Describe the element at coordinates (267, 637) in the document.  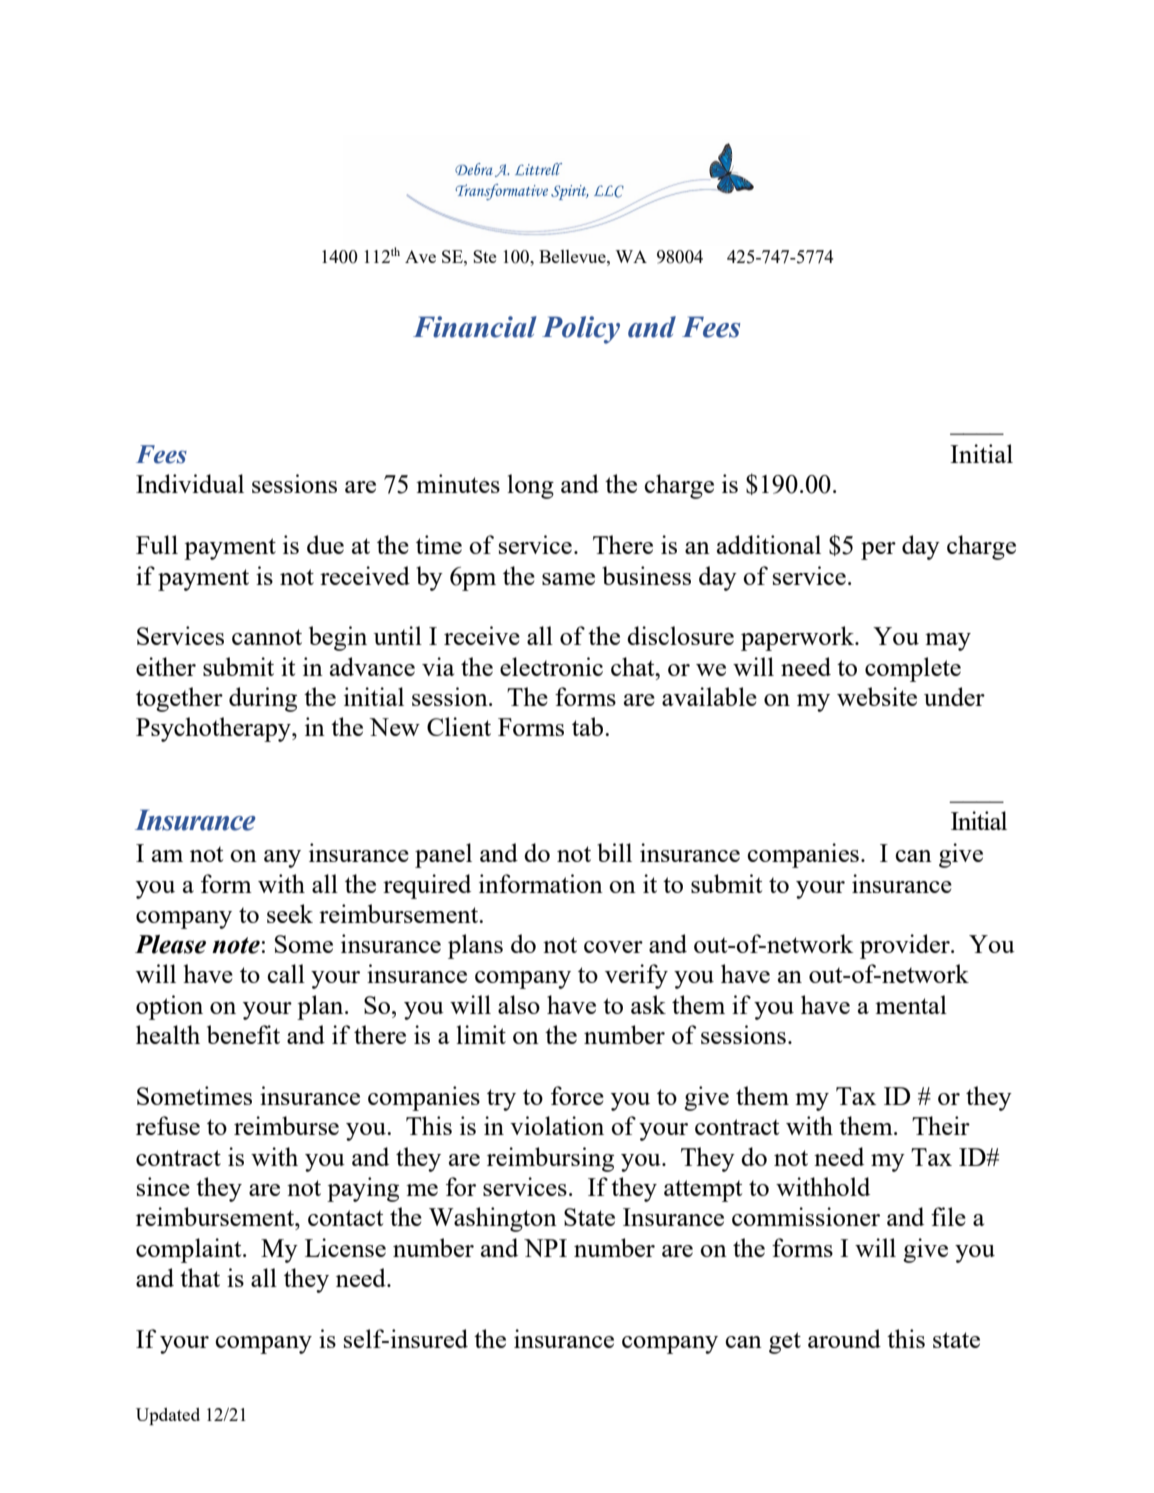
I see `cannot` at that location.
